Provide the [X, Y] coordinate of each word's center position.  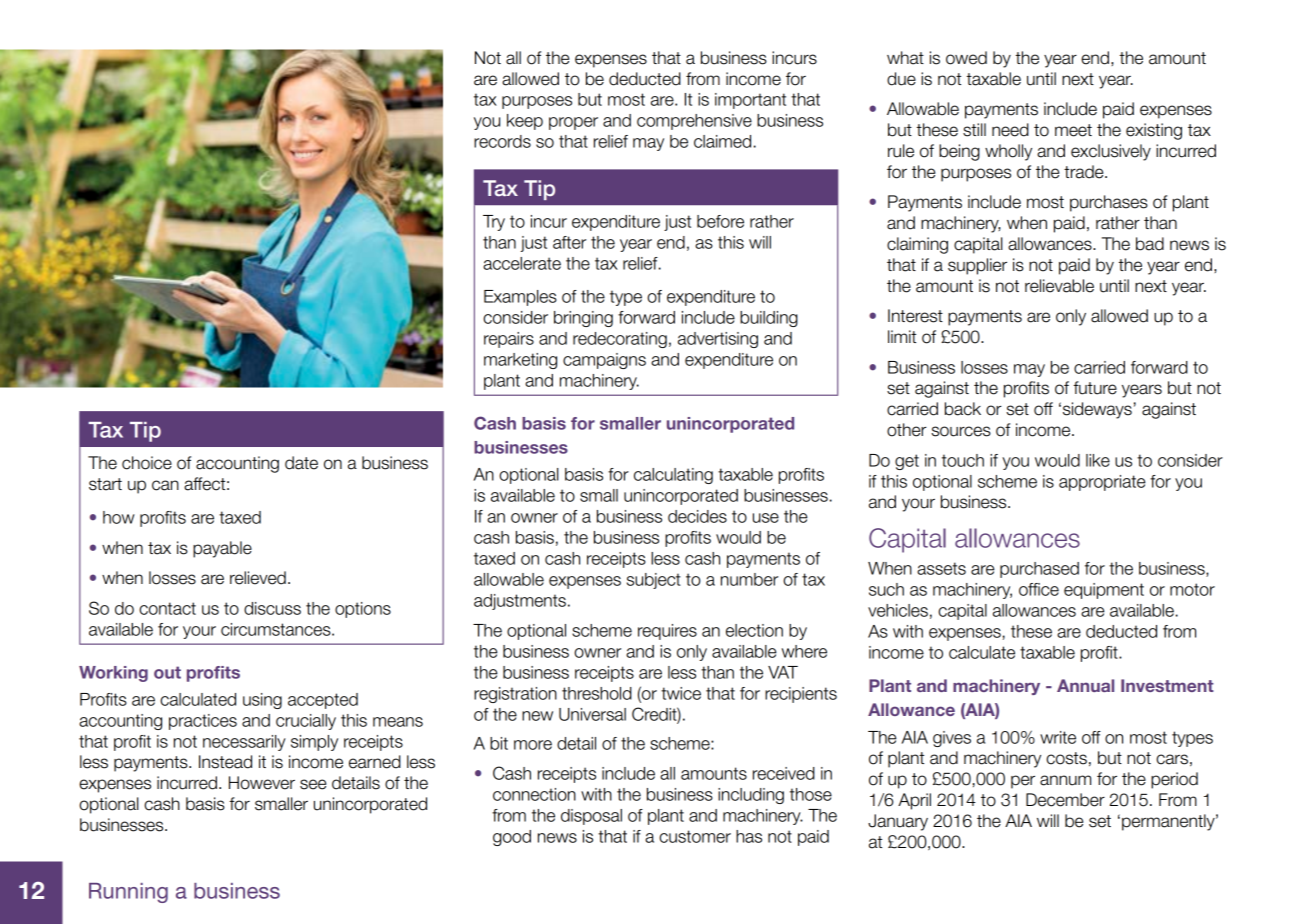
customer [695, 836]
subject [654, 581]
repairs [509, 340]
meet [1073, 130]
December [1065, 800]
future [1095, 388]
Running [128, 893]
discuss [272, 608]
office [1039, 589]
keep [525, 122]
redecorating [620, 340]
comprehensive [694, 122]
